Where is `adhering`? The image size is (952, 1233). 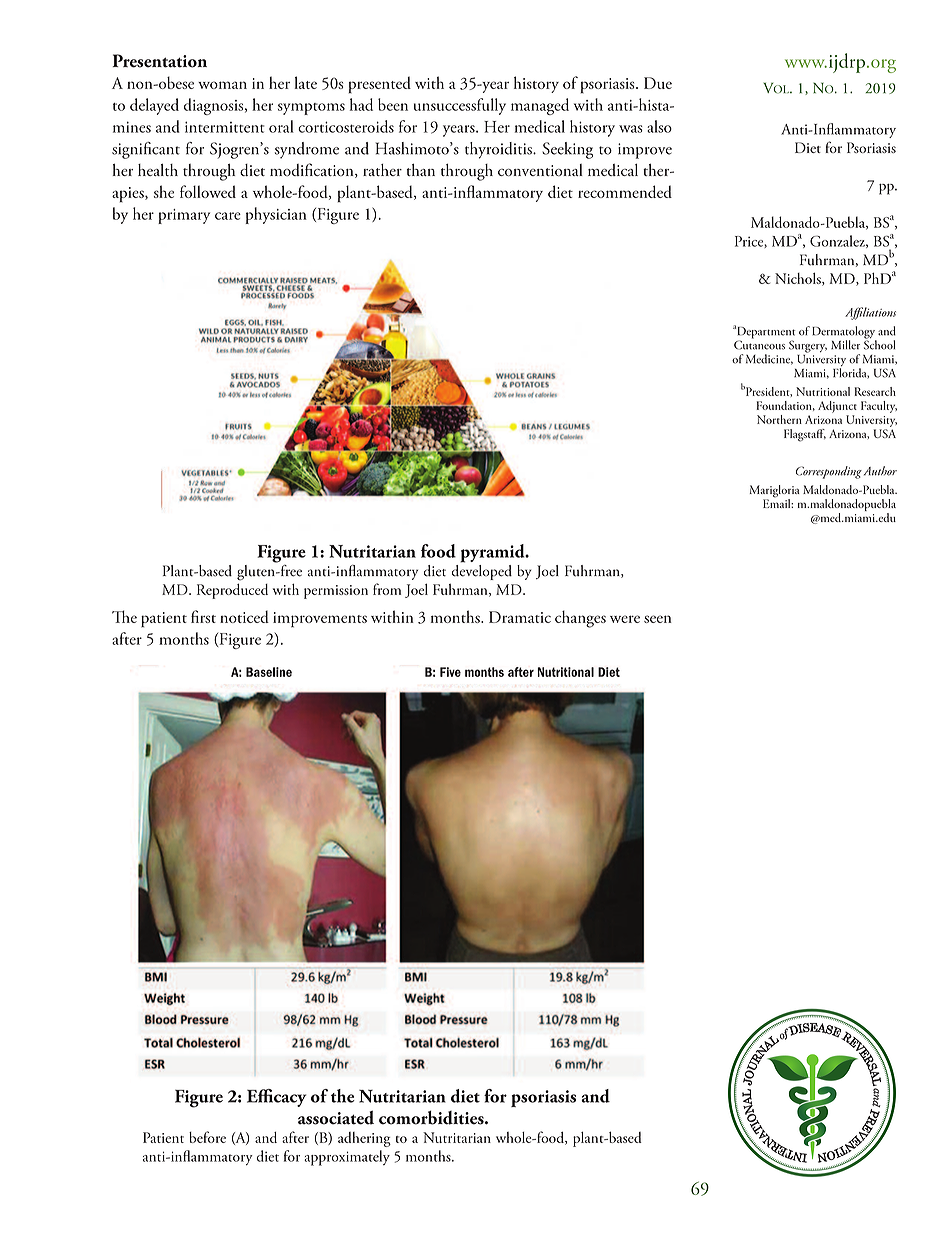 adhering is located at coordinates (364, 1139).
